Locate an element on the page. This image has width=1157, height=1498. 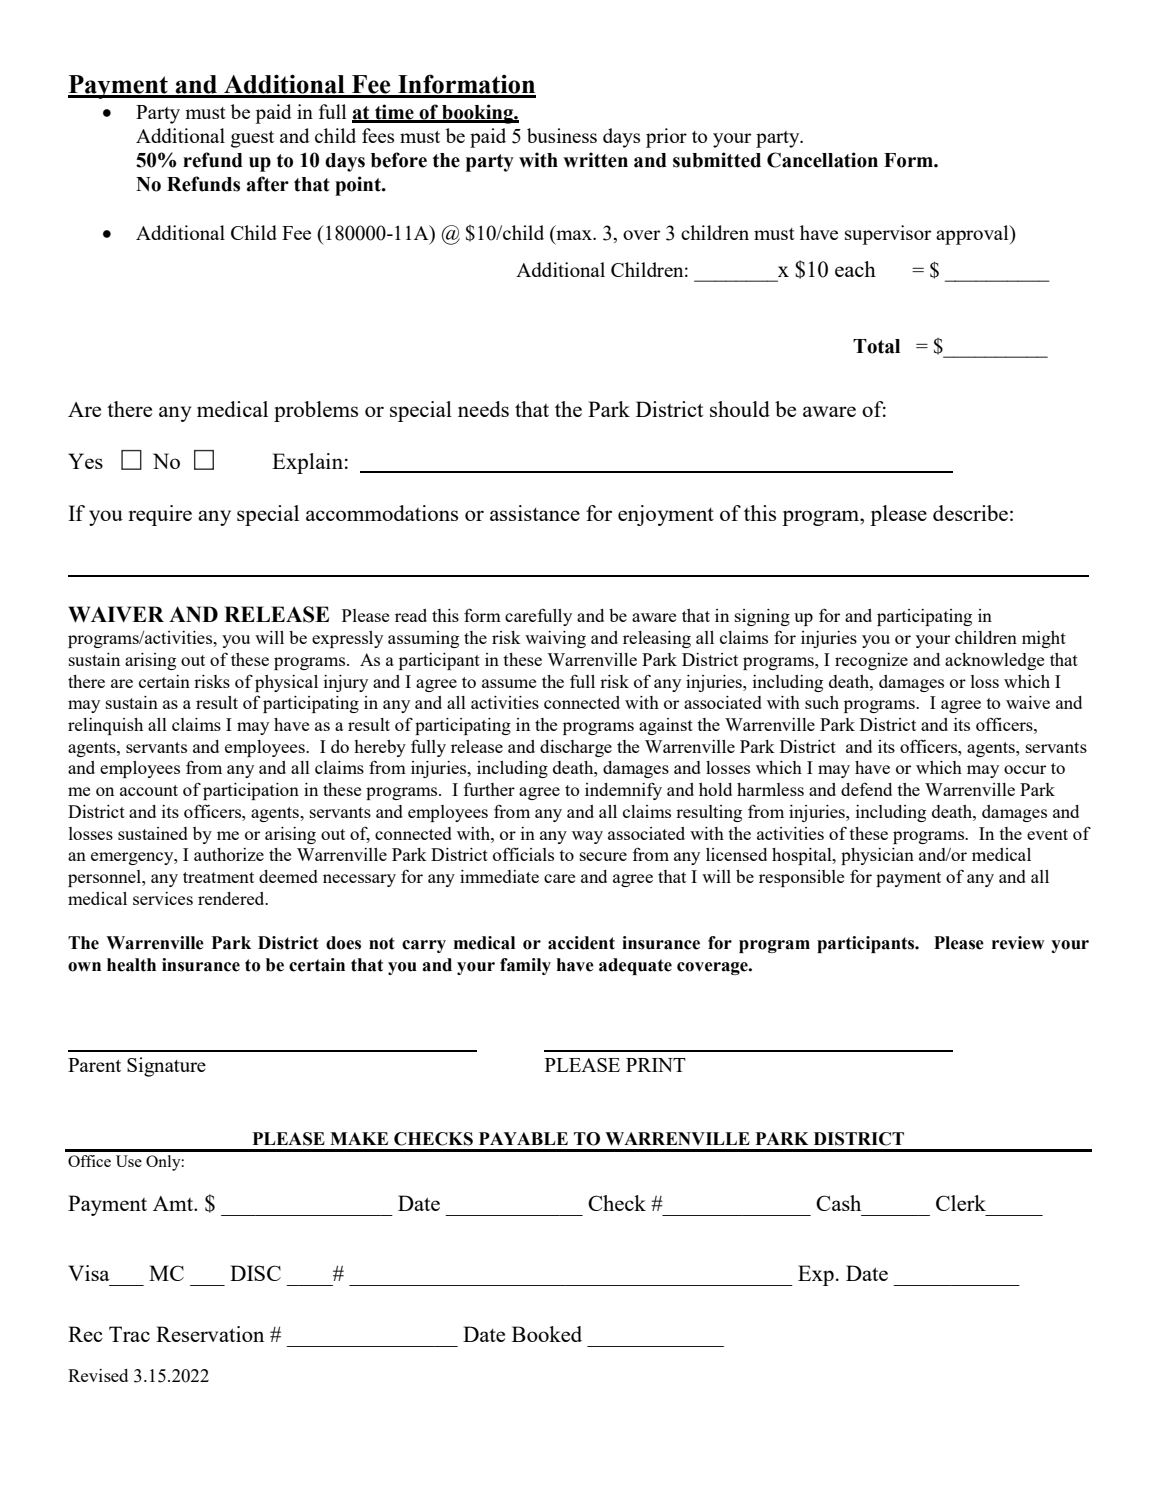
Total is located at coordinates (876, 346).
